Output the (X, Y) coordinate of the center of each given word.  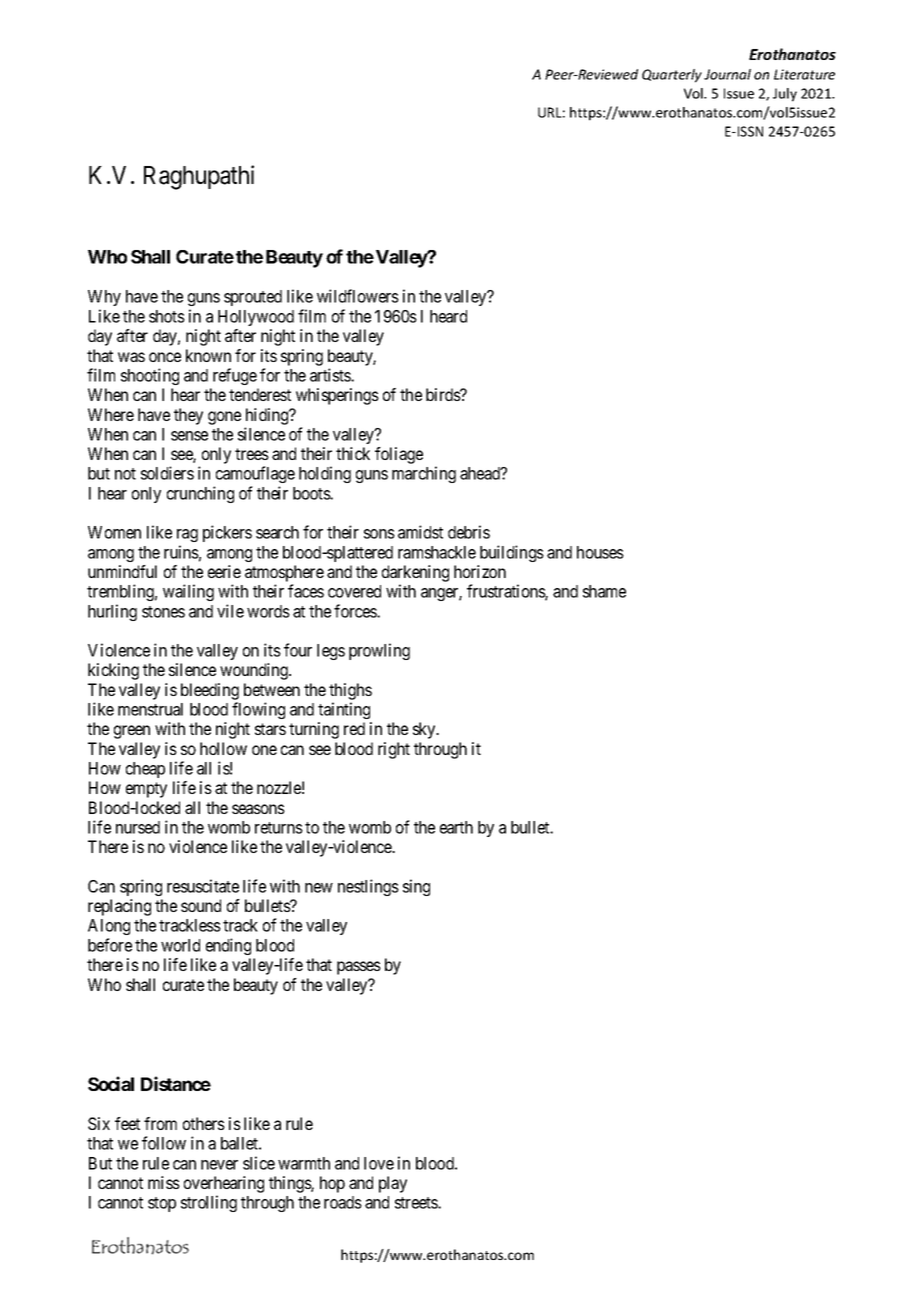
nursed (138, 827)
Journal (727, 74)
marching (424, 474)
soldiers (167, 473)
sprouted (253, 298)
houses (600, 552)
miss (164, 1182)
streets (417, 1203)
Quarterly (672, 76)
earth (456, 827)
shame (604, 591)
